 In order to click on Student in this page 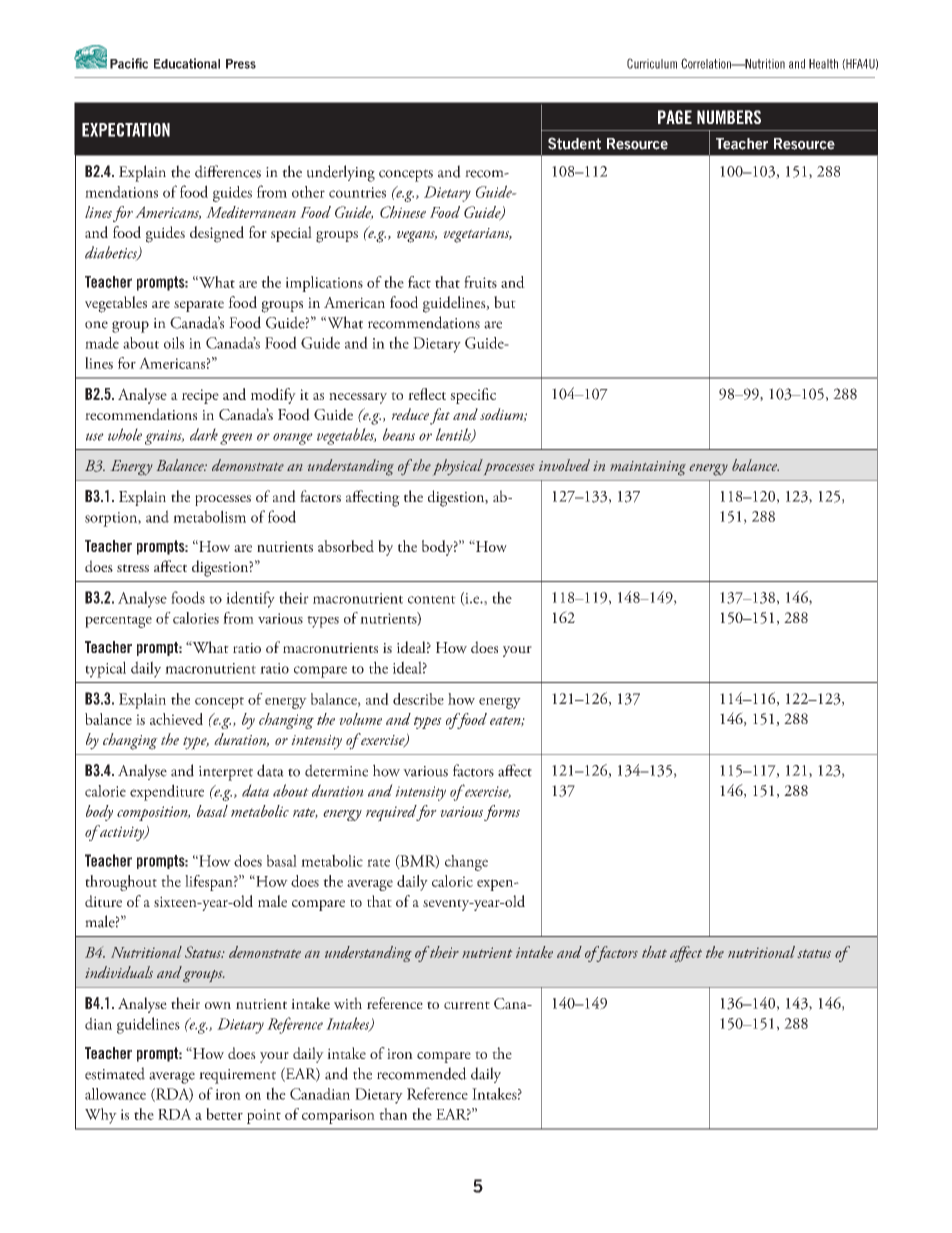, I will do `click(574, 143)`.
